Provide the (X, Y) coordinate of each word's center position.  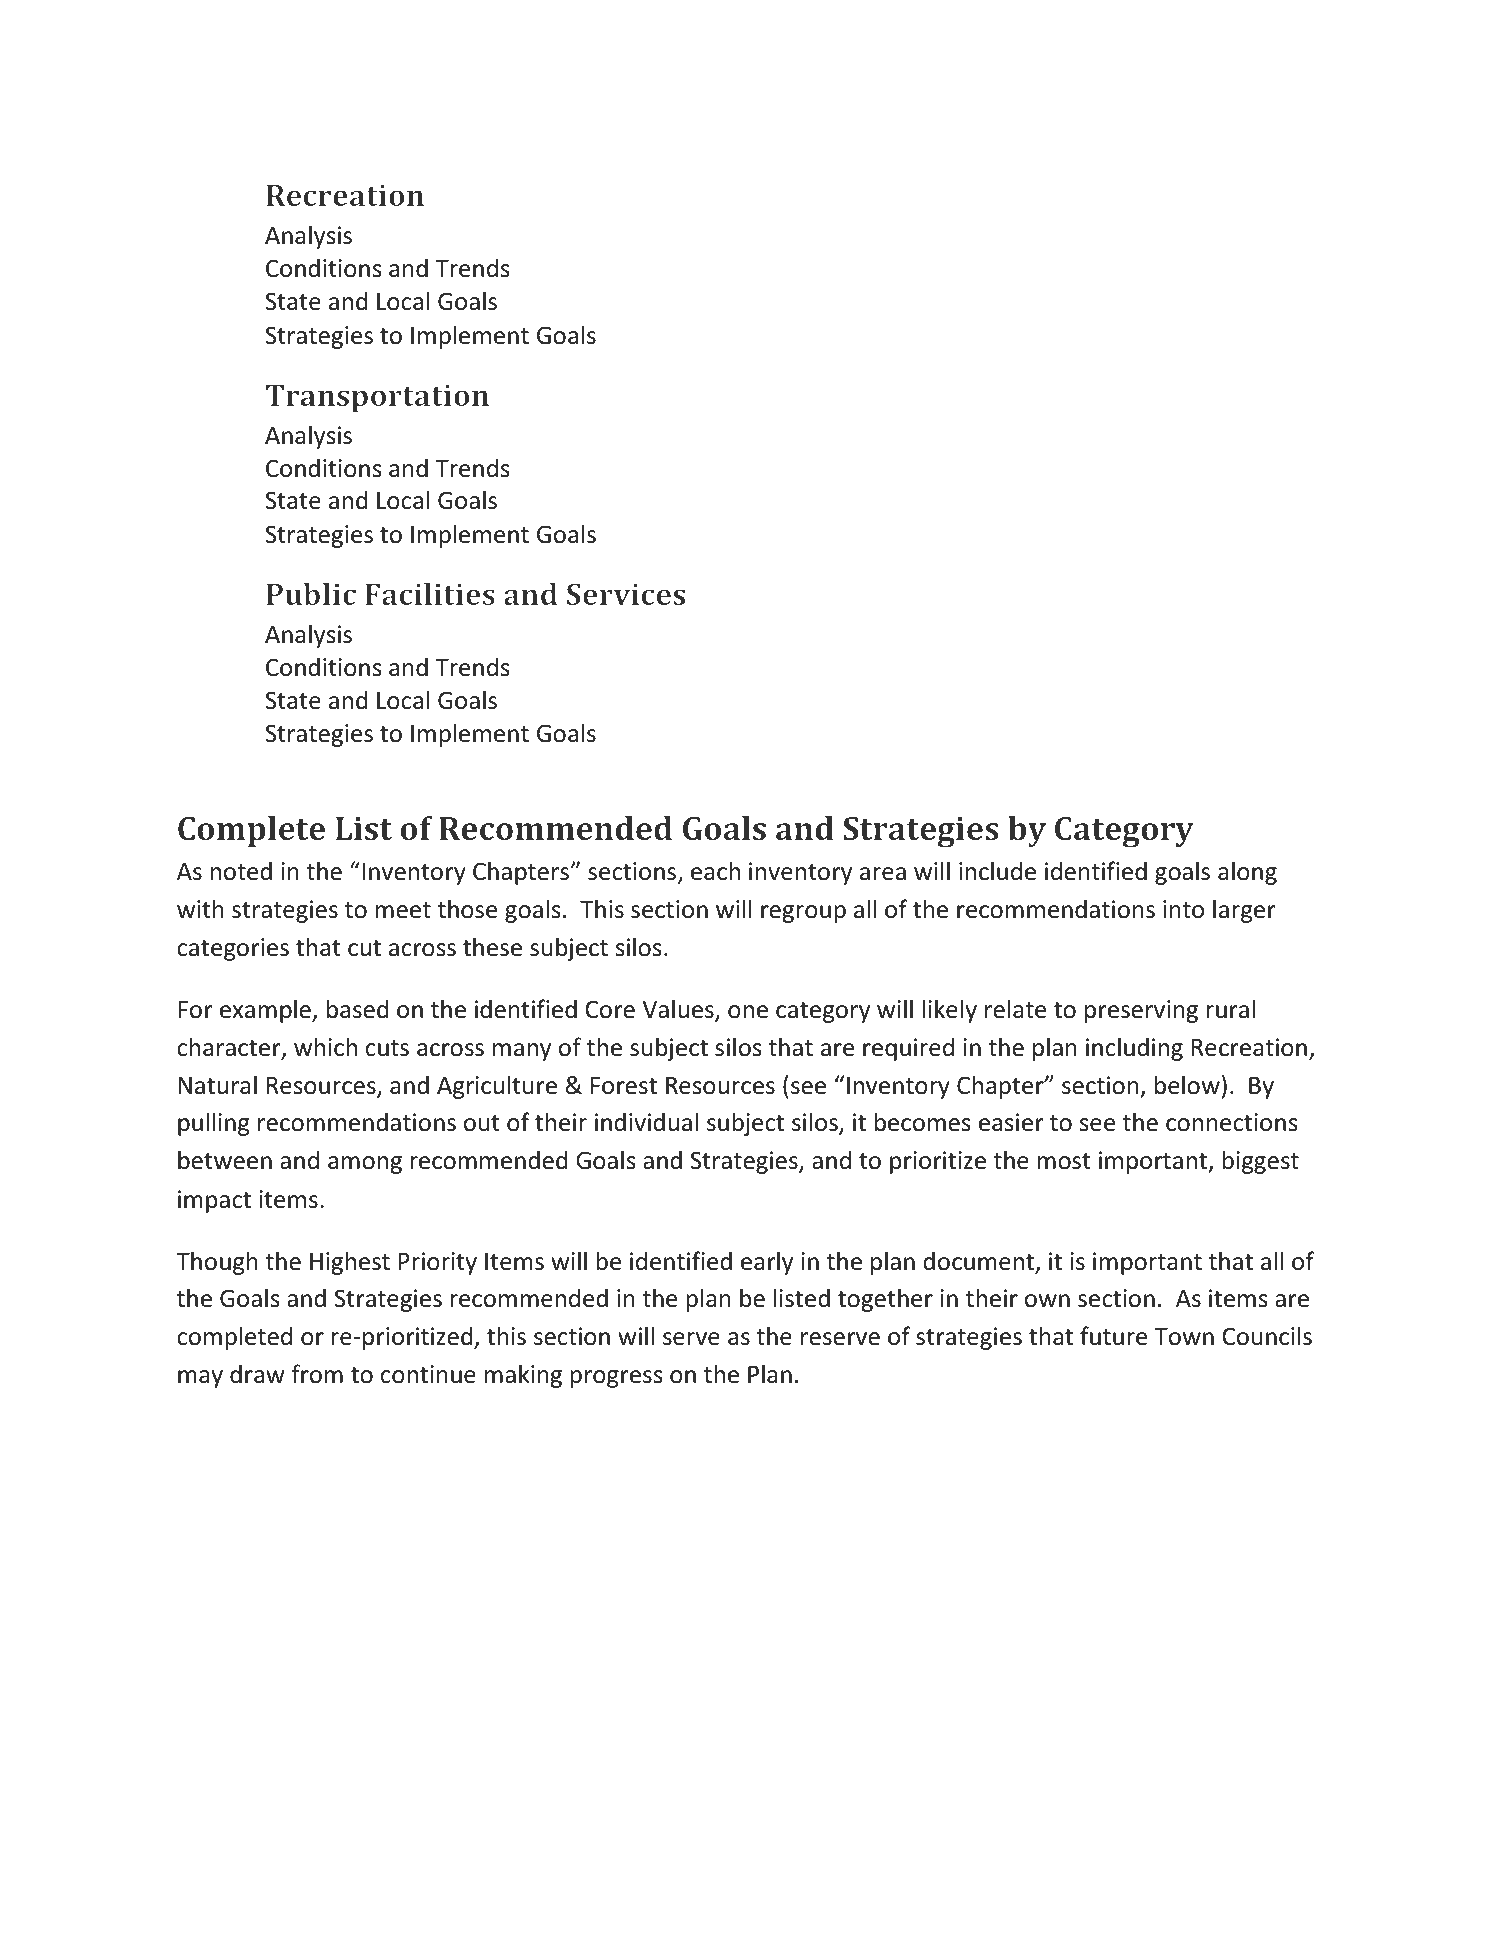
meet (403, 910)
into (1183, 909)
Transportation (377, 398)
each (715, 871)
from (317, 1374)
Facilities (430, 594)
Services (626, 594)
